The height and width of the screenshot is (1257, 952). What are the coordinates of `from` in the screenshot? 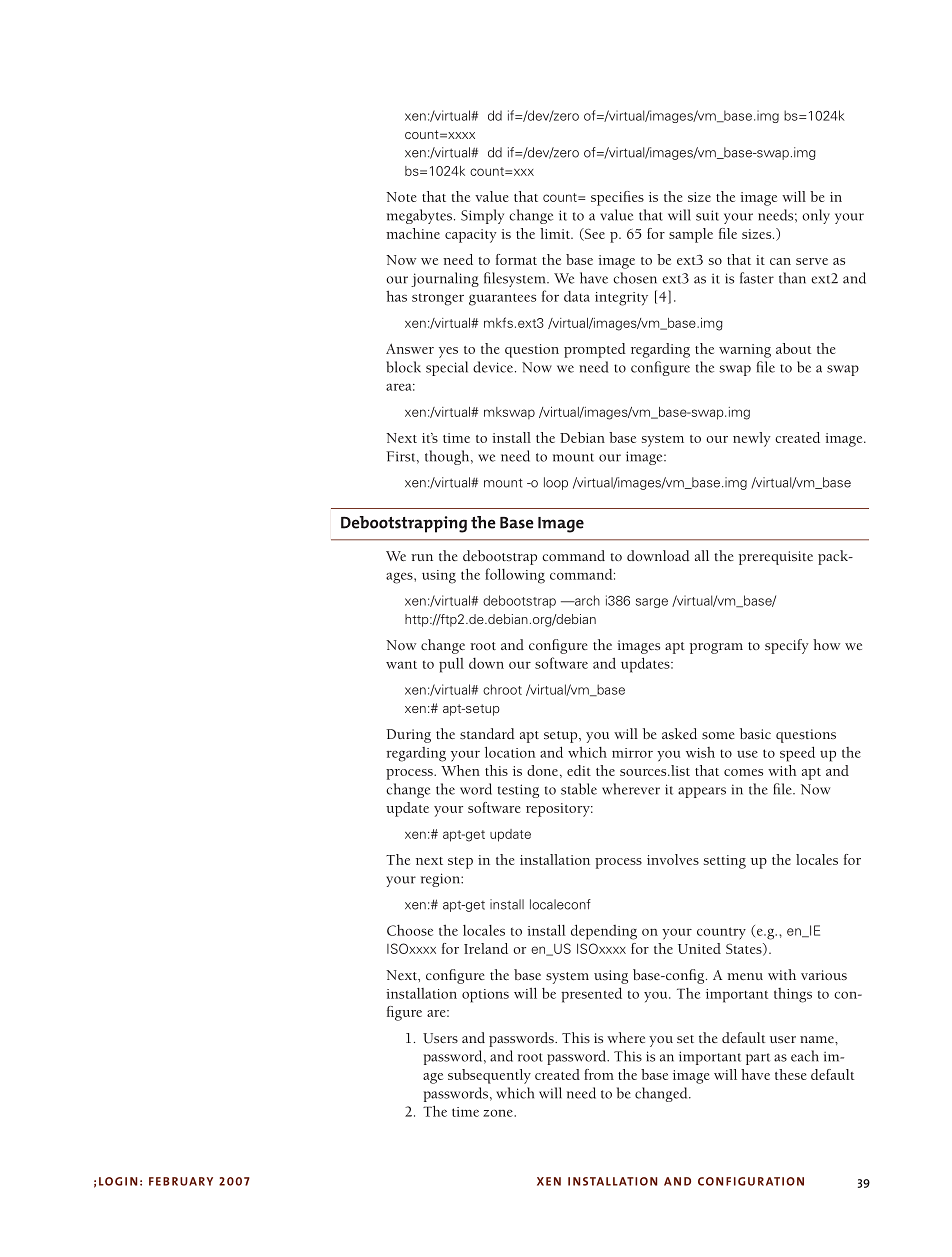 It's located at (599, 1074).
